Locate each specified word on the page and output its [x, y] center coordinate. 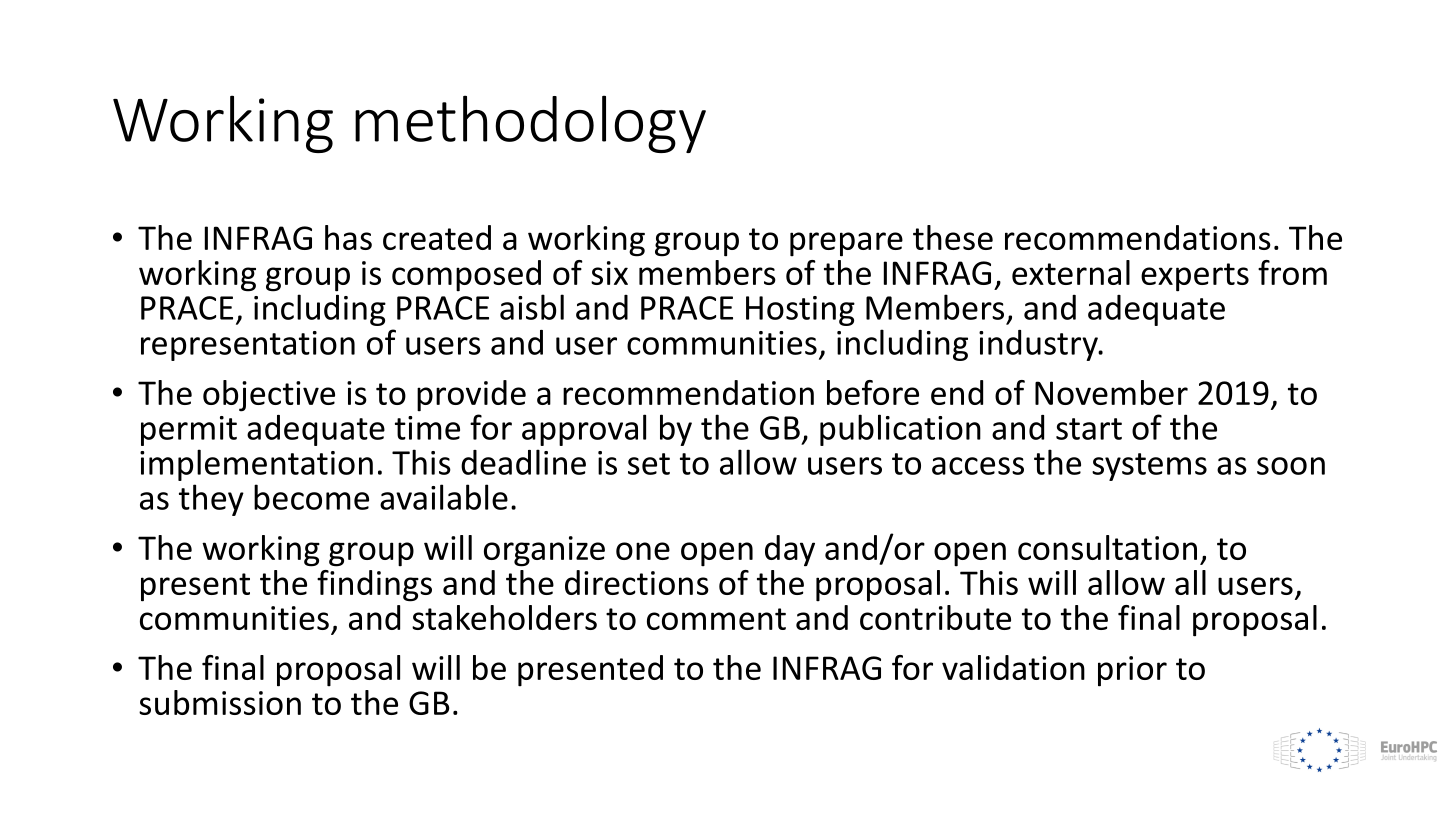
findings [374, 586]
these [953, 237]
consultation [1107, 547]
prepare [846, 244]
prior [1132, 671]
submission [220, 702]
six [609, 273]
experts [1195, 277]
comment [716, 619]
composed [466, 276]
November [1111, 392]
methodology [530, 124]
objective [269, 396]
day [790, 551]
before [873, 392]
